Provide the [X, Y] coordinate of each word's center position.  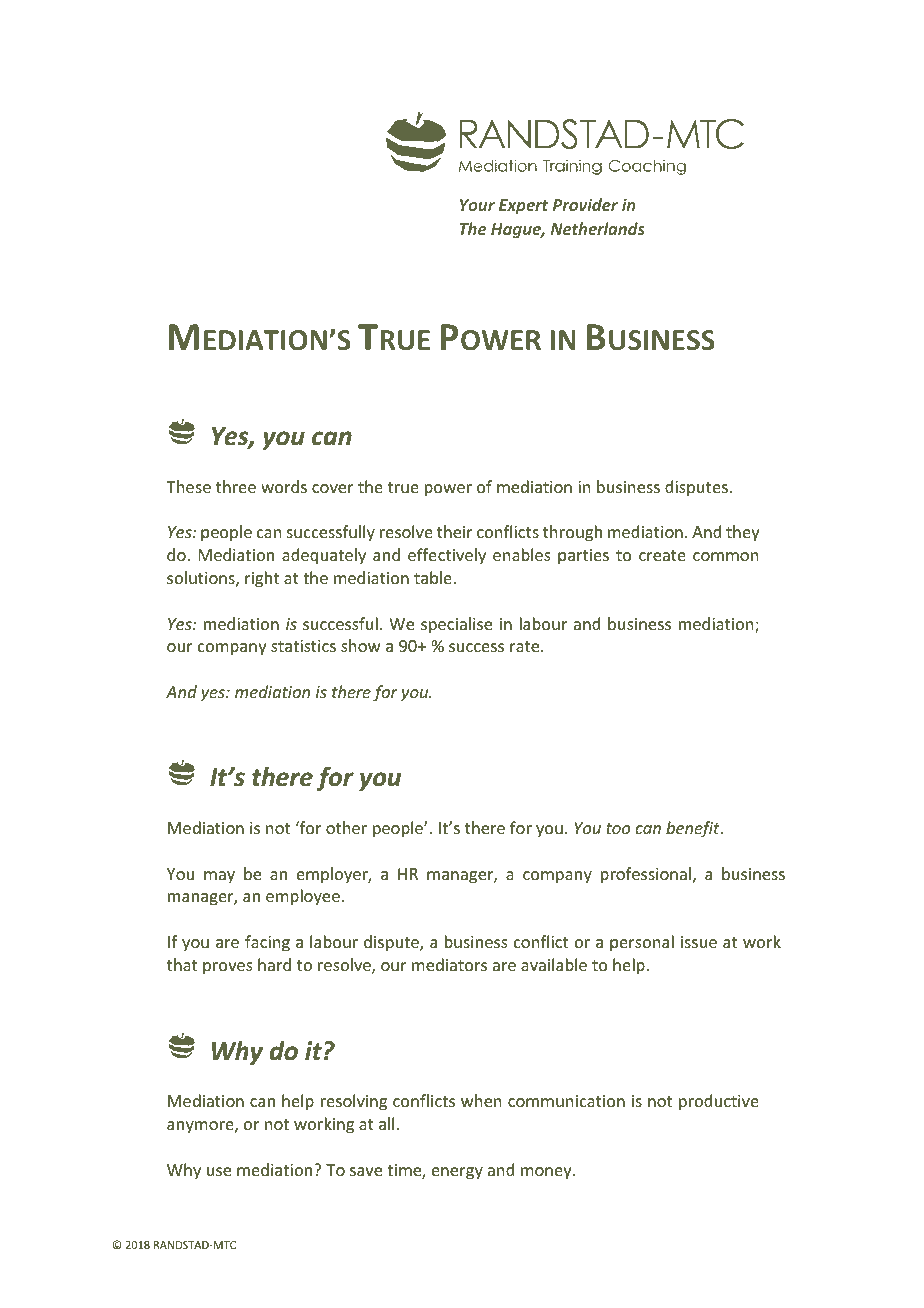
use [219, 1171]
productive [719, 1102]
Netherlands [598, 228]
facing [267, 943]
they [743, 533]
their [455, 531]
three [236, 486]
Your [477, 205]
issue [699, 942]
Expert [523, 207]
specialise [456, 625]
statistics [303, 646]
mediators [449, 964]
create [662, 555]
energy [457, 1173]
